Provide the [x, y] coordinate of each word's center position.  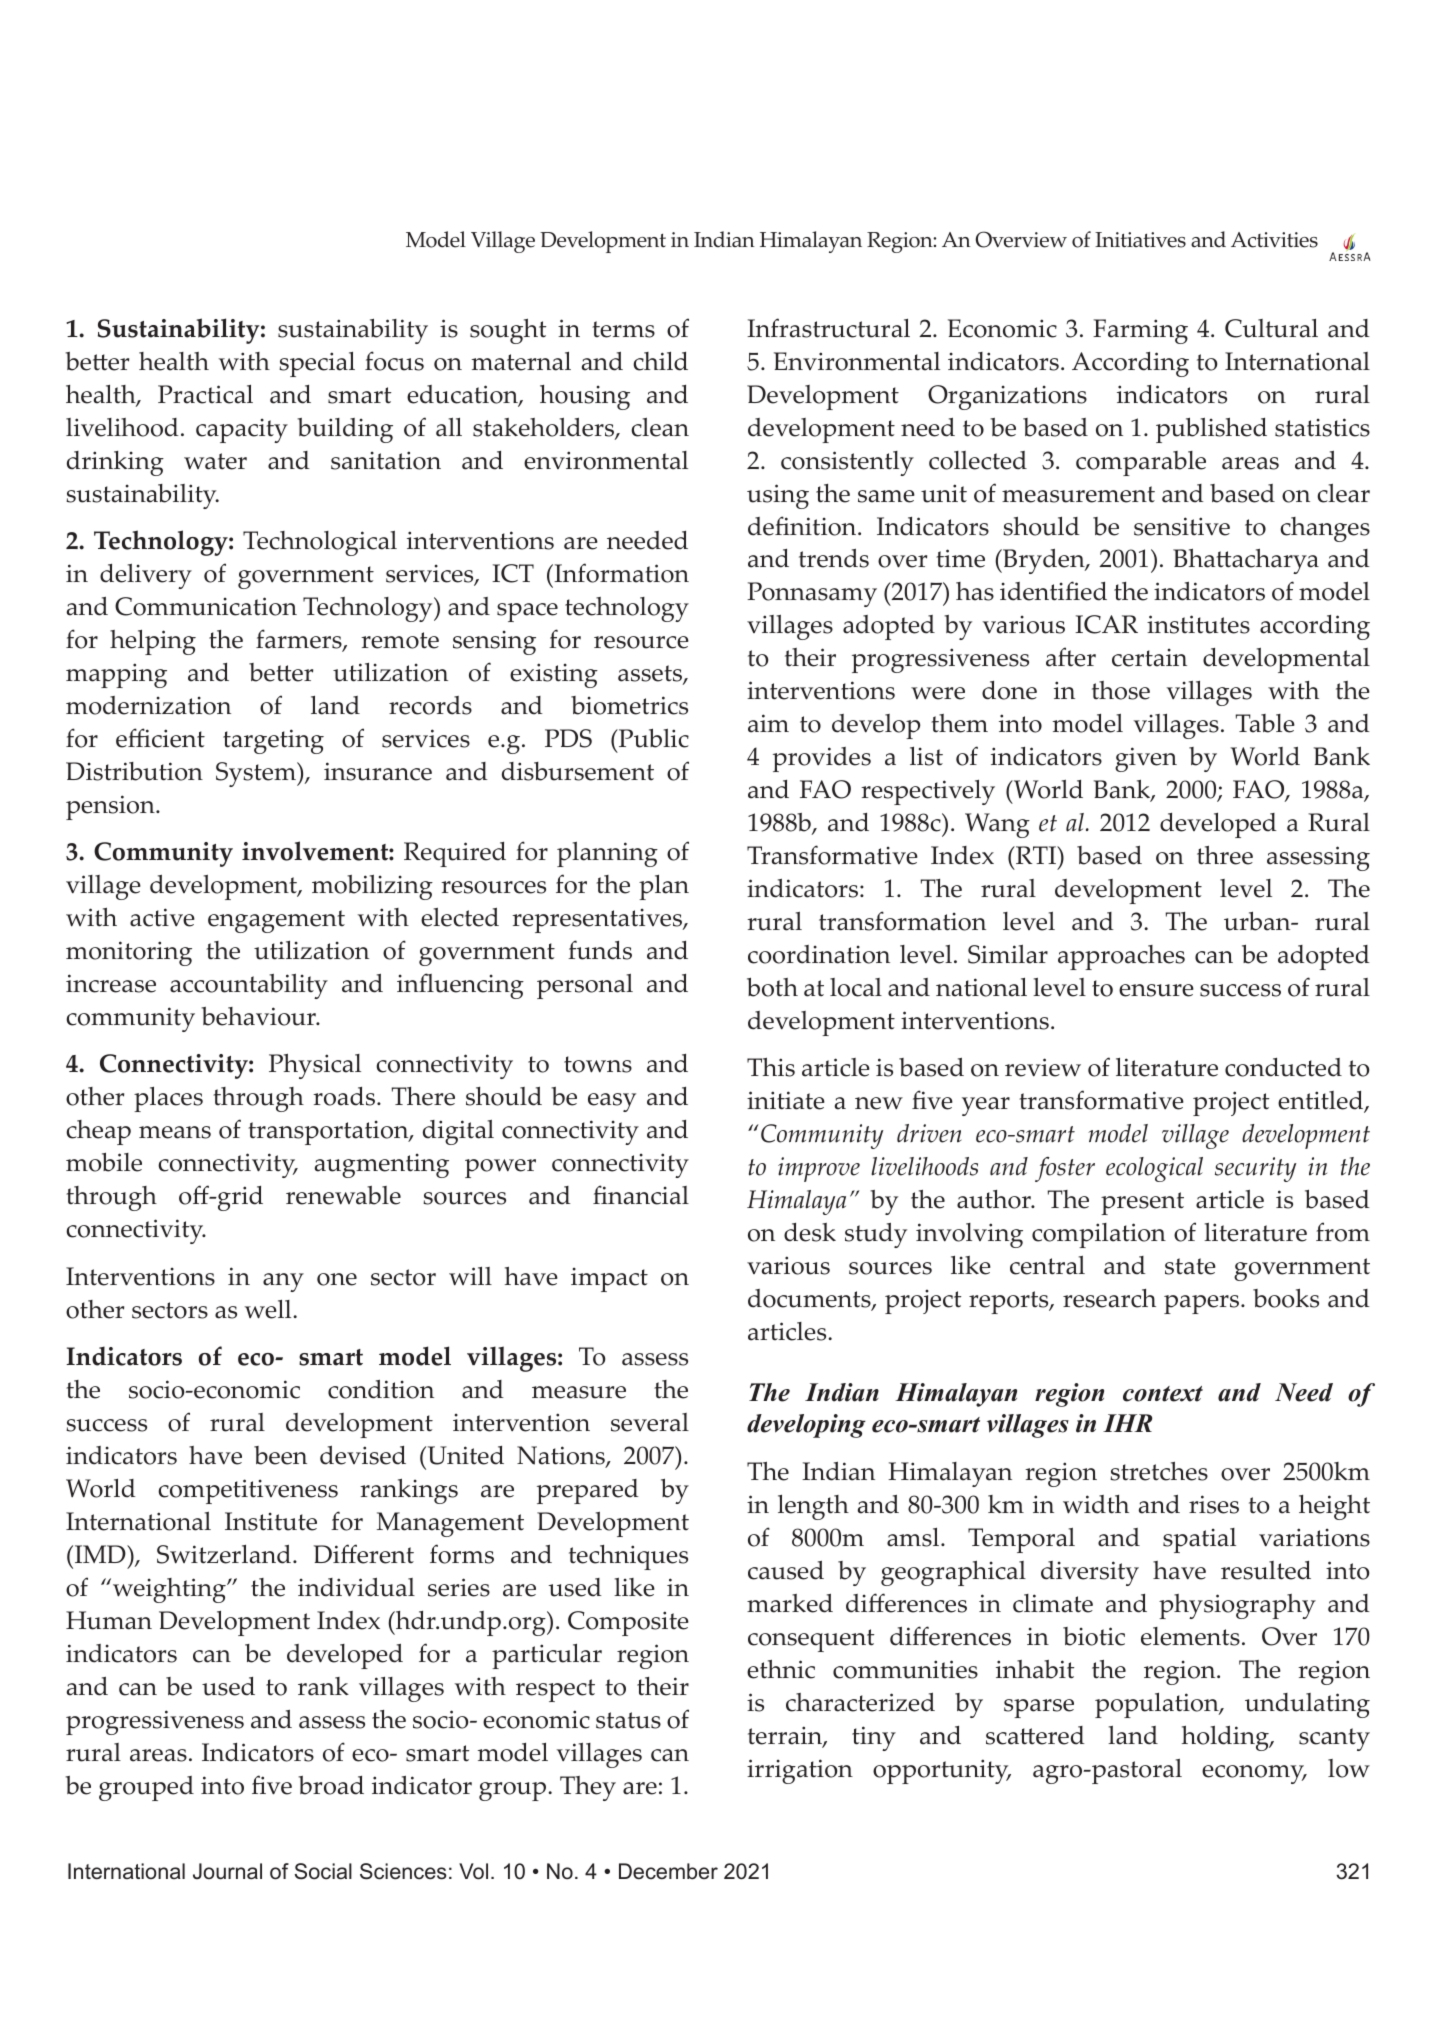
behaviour [259, 1016]
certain [1149, 657]
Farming [1140, 331]
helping [153, 642]
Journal [227, 1871]
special [317, 364]
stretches [1159, 1471]
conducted [1283, 1067]
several [650, 1422]
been [280, 1455]
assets [651, 675]
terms [623, 329]
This [771, 1067]
